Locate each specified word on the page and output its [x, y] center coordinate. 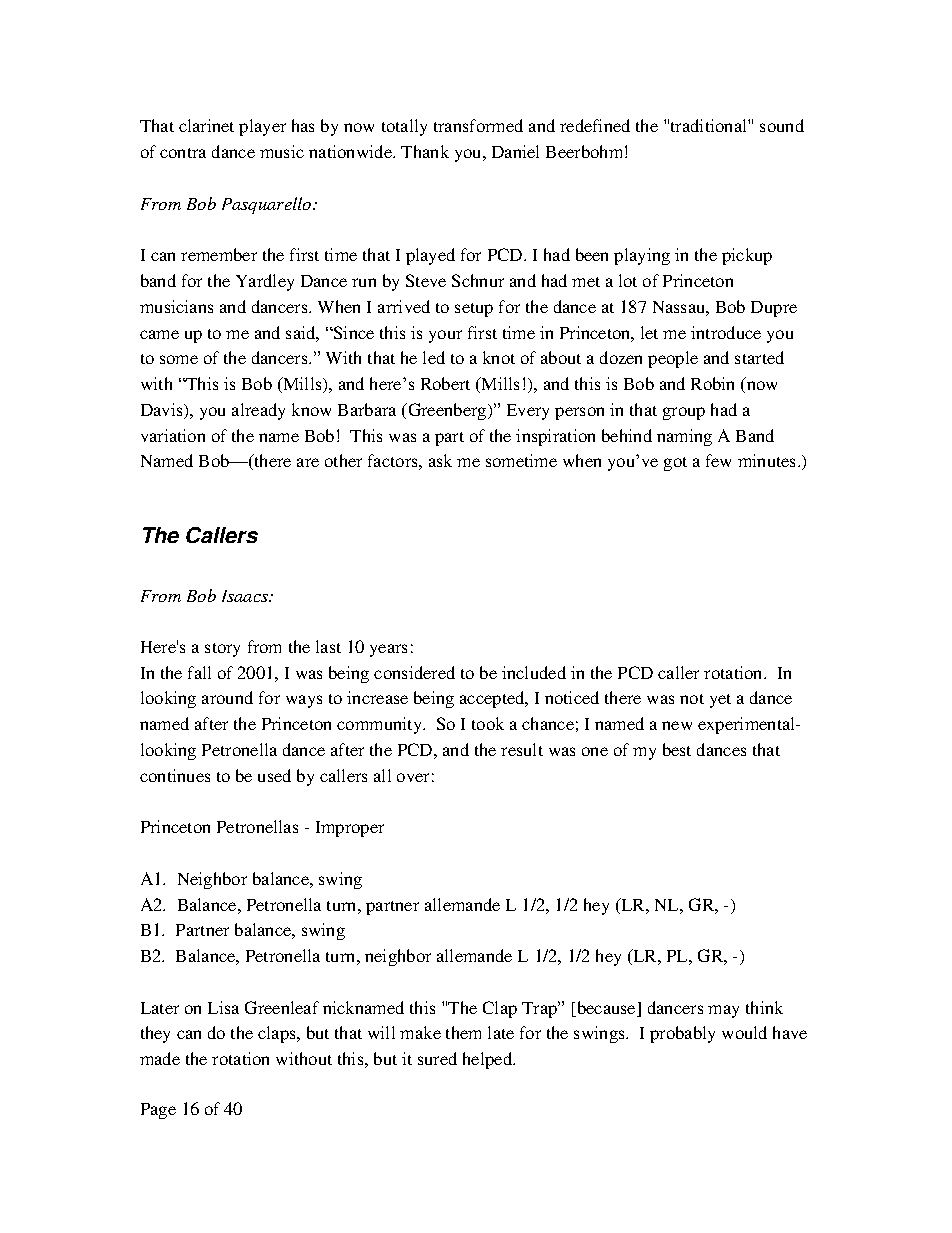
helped [489, 1060]
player [262, 127]
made [160, 1058]
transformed [478, 125]
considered [414, 672]
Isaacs [246, 596]
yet [720, 701]
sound [782, 125]
